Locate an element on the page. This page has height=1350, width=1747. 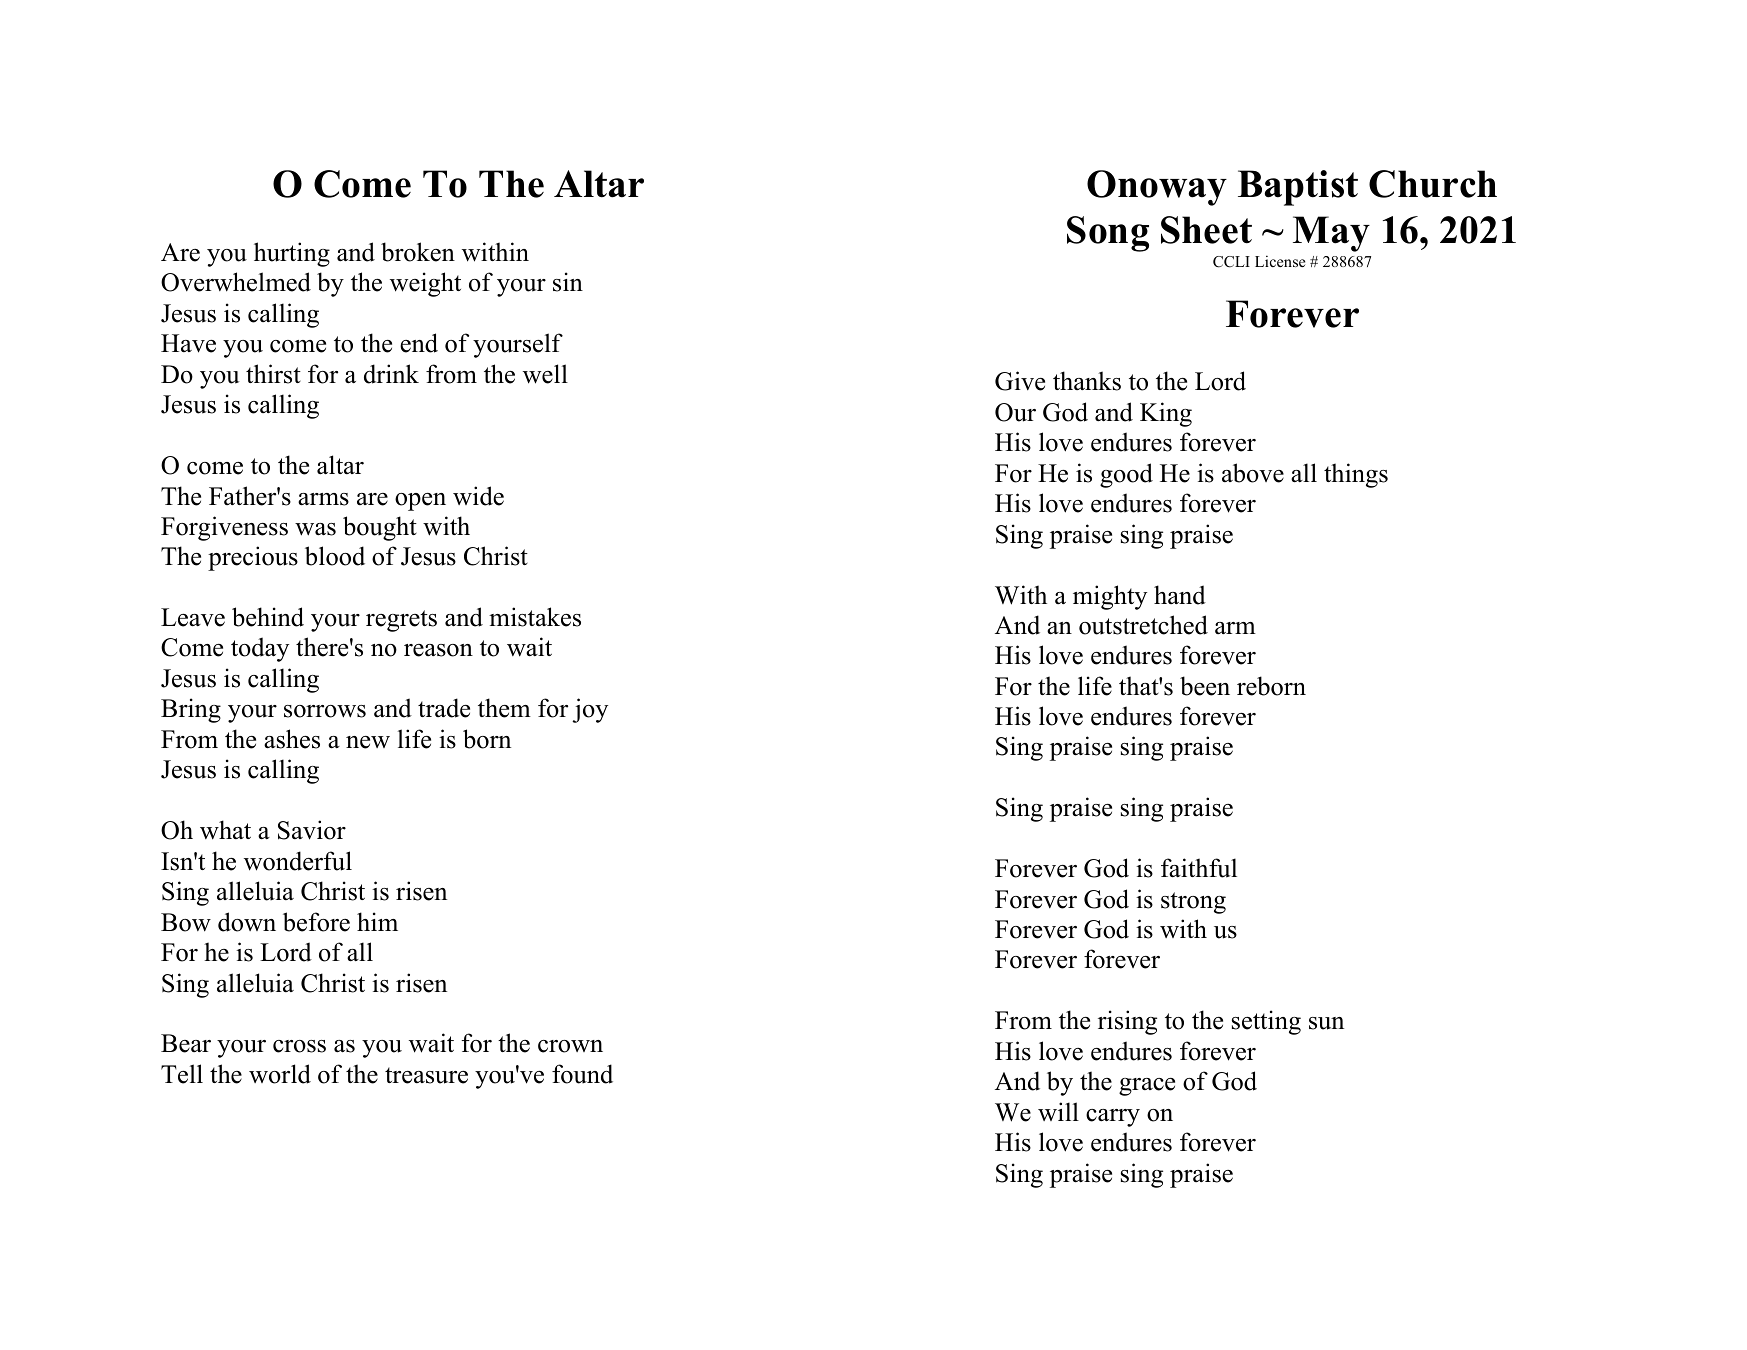
Baptist is located at coordinates (1298, 188).
